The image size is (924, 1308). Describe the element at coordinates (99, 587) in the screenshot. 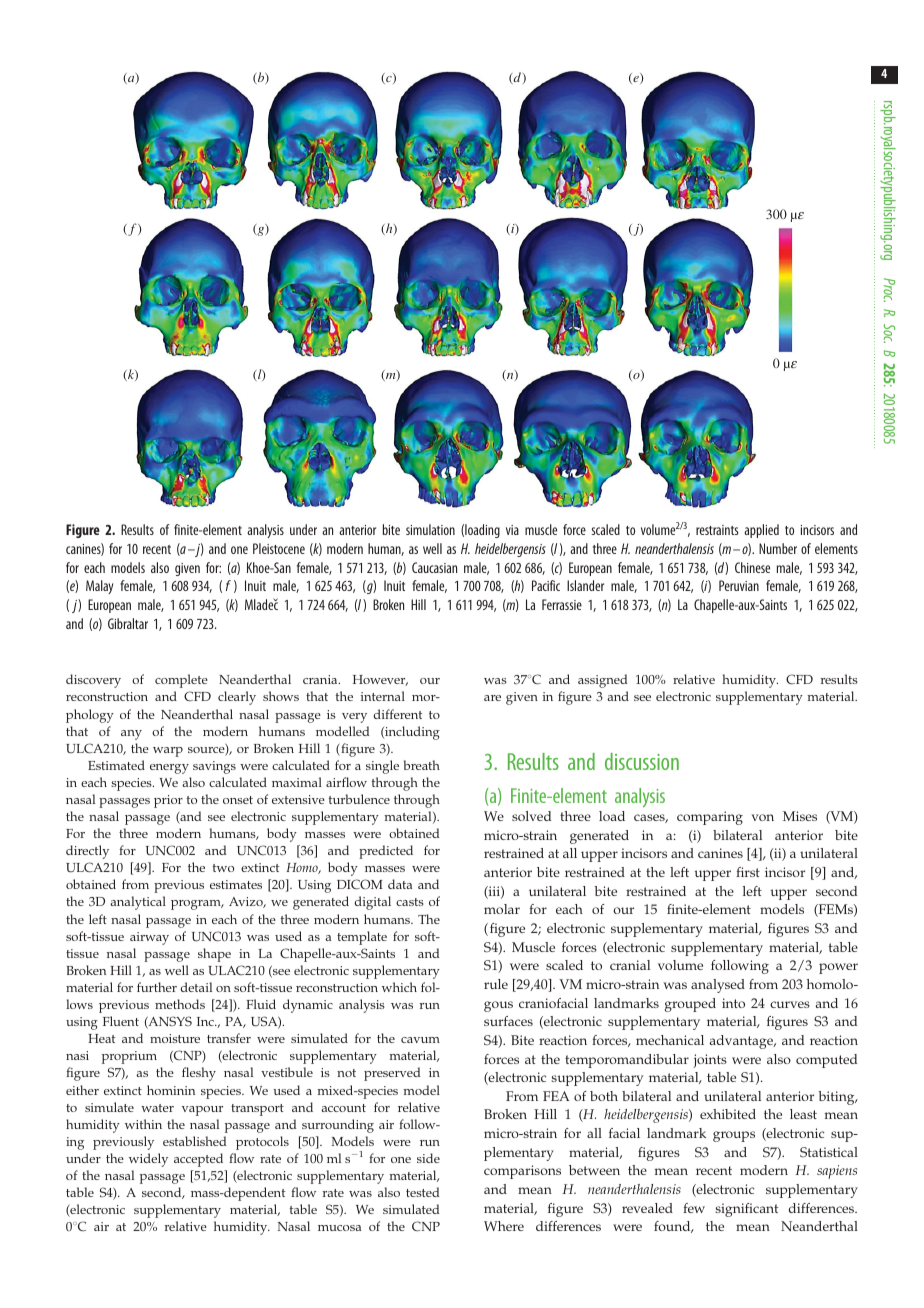

I see `Malay` at that location.
